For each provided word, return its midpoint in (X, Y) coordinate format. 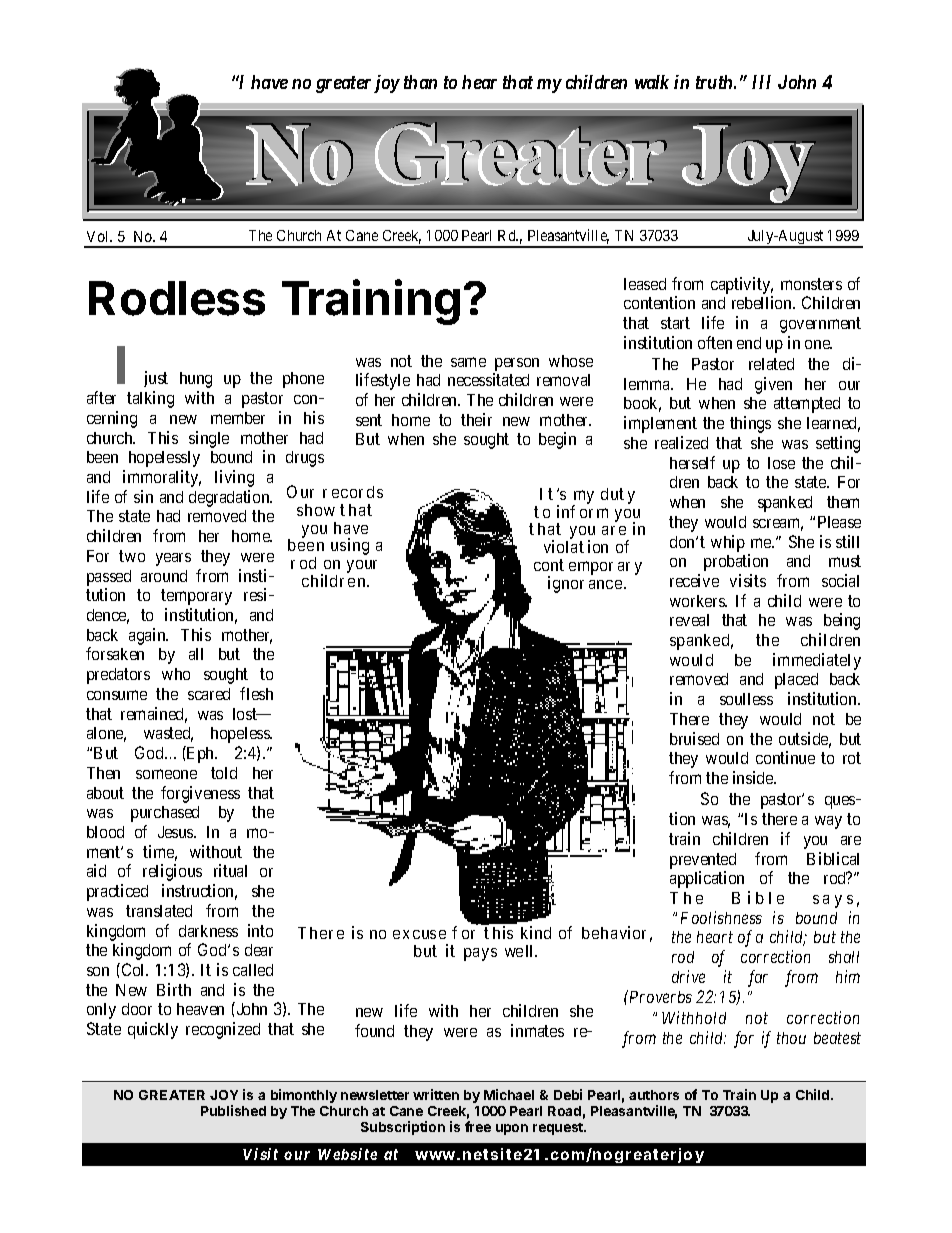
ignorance (587, 584)
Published (233, 1110)
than (420, 82)
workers (698, 601)
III (761, 82)
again (148, 636)
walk (652, 82)
